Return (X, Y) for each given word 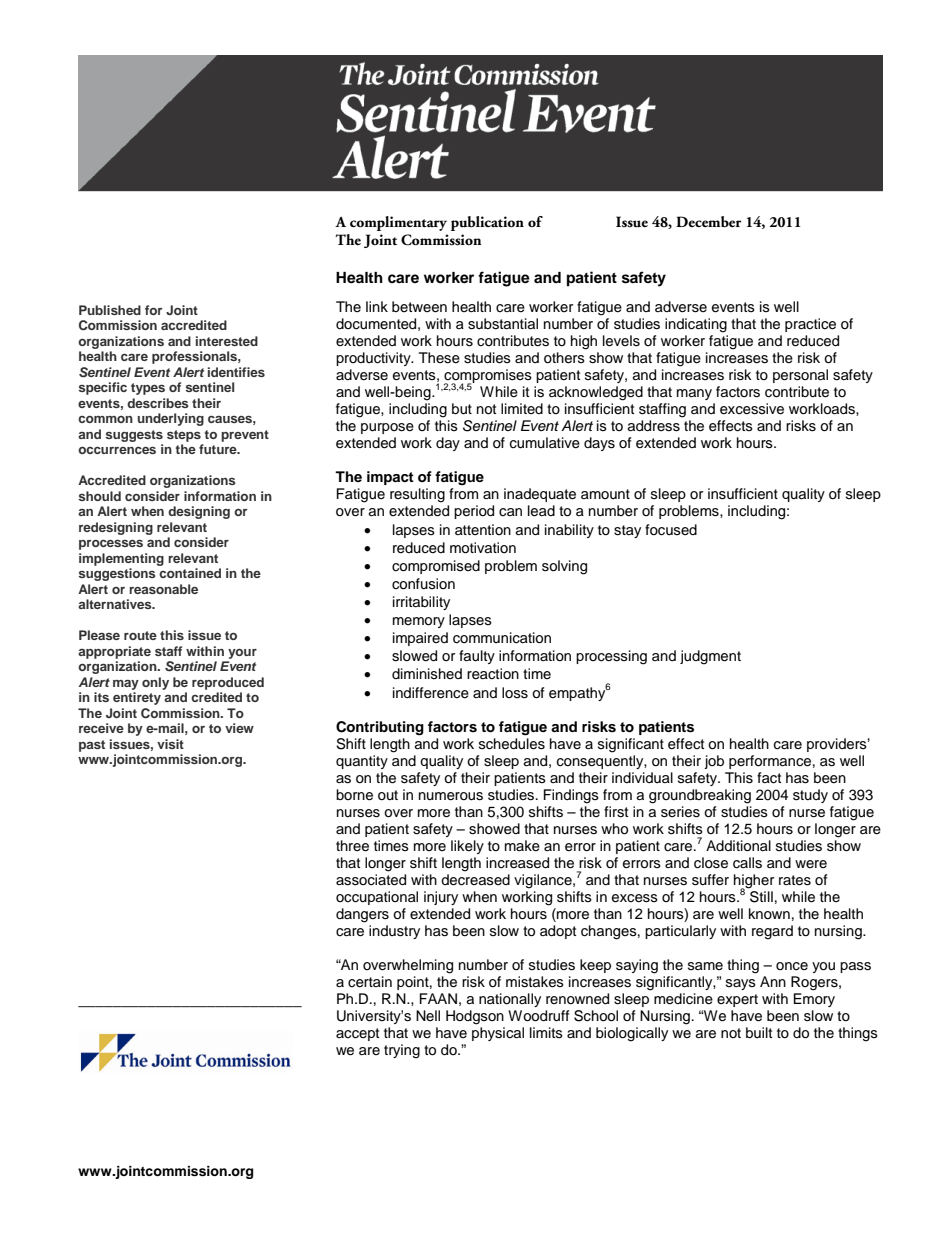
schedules (512, 744)
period (474, 512)
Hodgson (475, 1017)
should (99, 496)
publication (487, 223)
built (759, 1033)
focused (671, 530)
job (714, 762)
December (709, 222)
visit (170, 744)
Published (110, 310)
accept (357, 1034)
